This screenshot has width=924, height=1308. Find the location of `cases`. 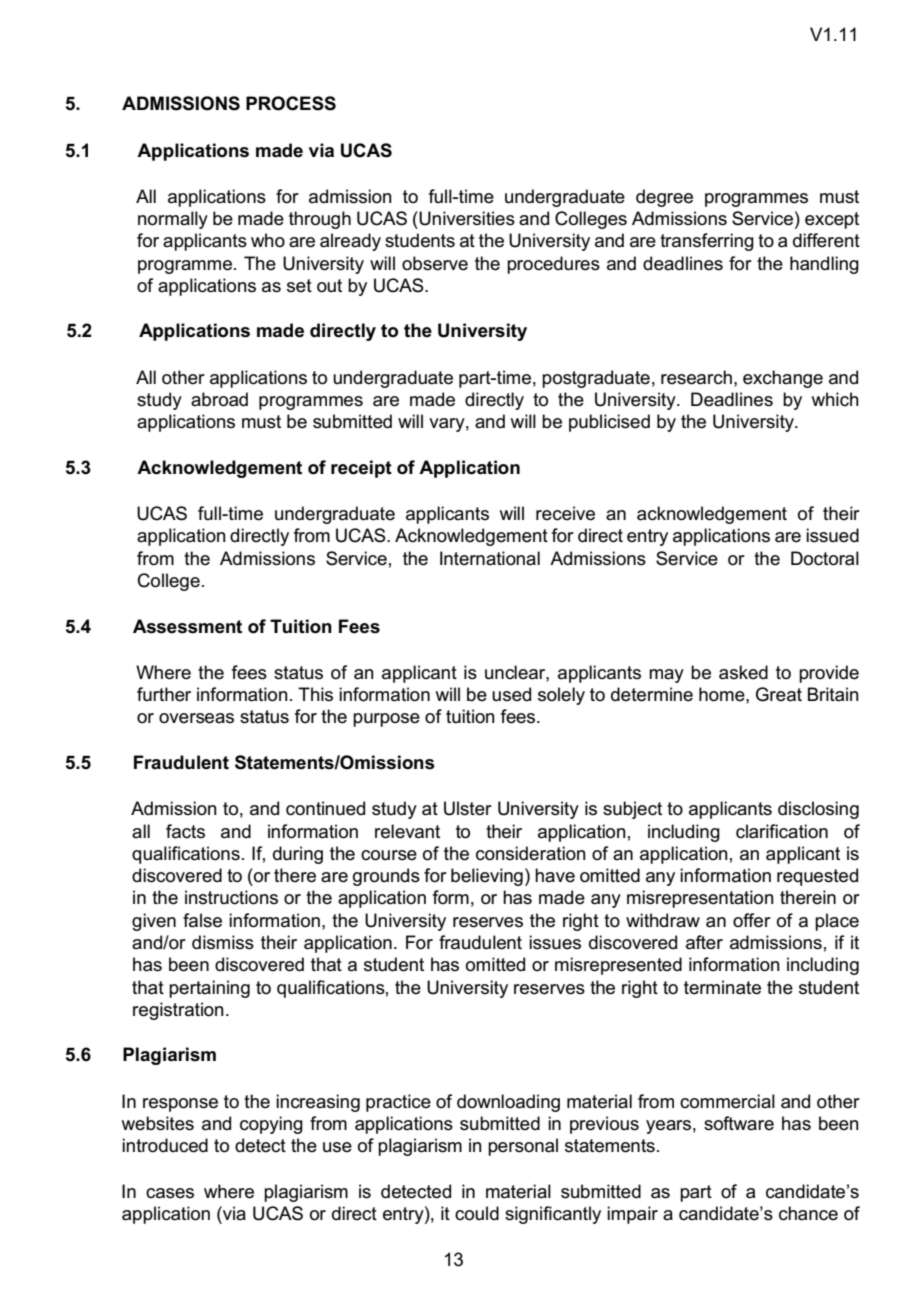

cases is located at coordinates (170, 1193).
